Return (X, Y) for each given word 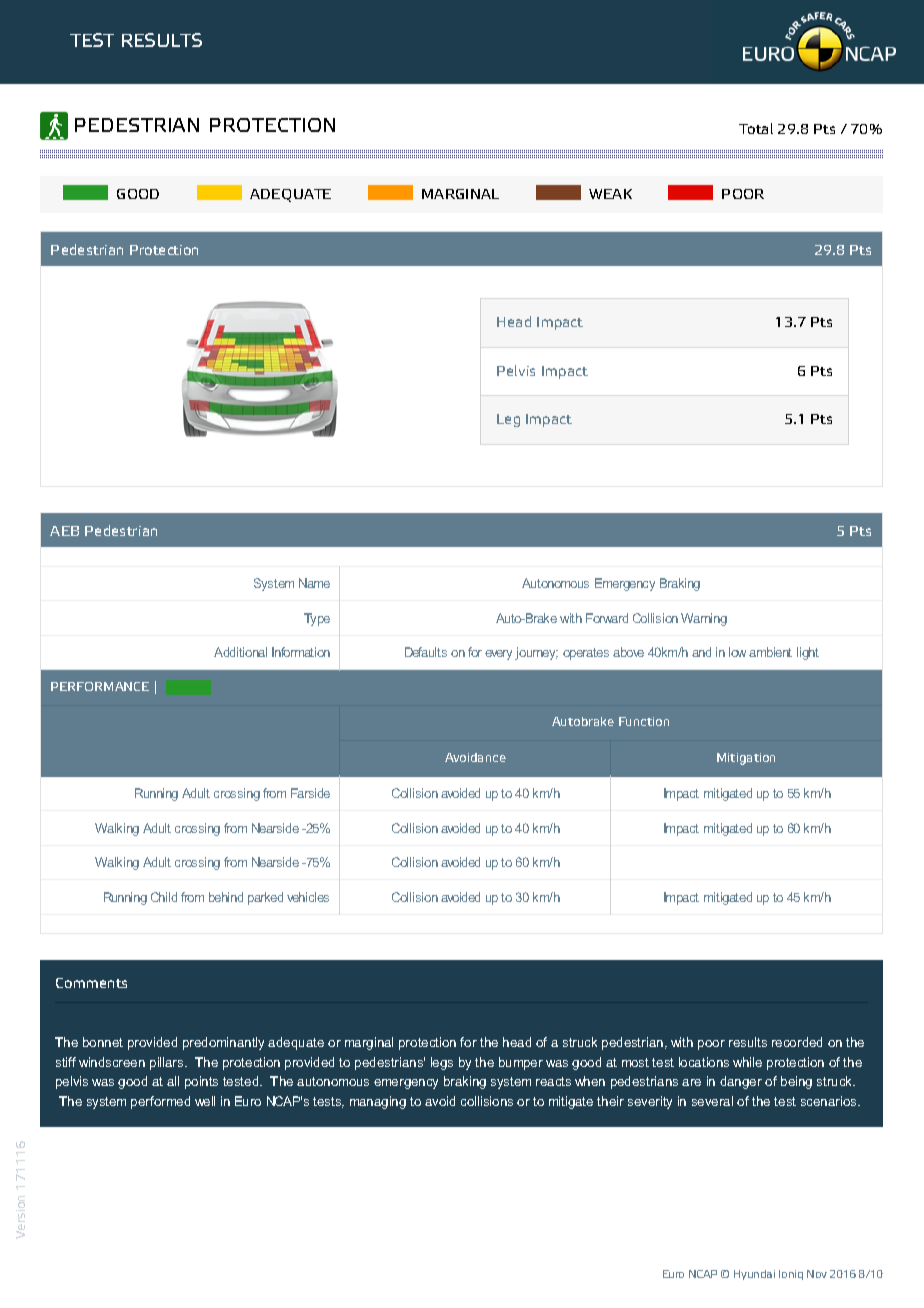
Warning (704, 619)
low (737, 652)
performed (160, 1102)
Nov (817, 1274)
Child (164, 897)
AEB (64, 531)
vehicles (308, 897)
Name (314, 583)
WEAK (610, 194)
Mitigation (746, 759)
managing (378, 1102)
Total (756, 128)
